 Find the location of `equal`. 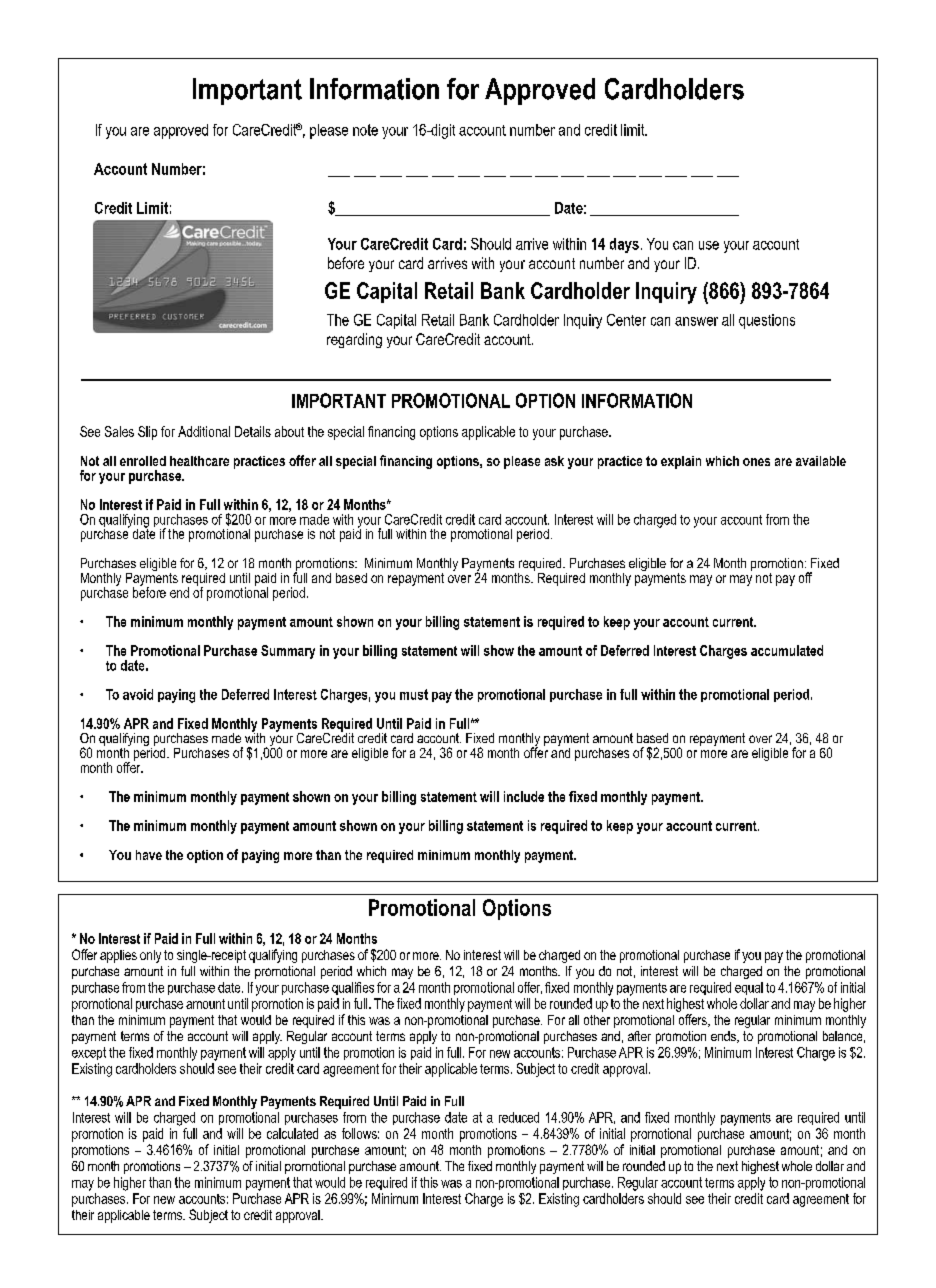

equal is located at coordinates (749, 988).
